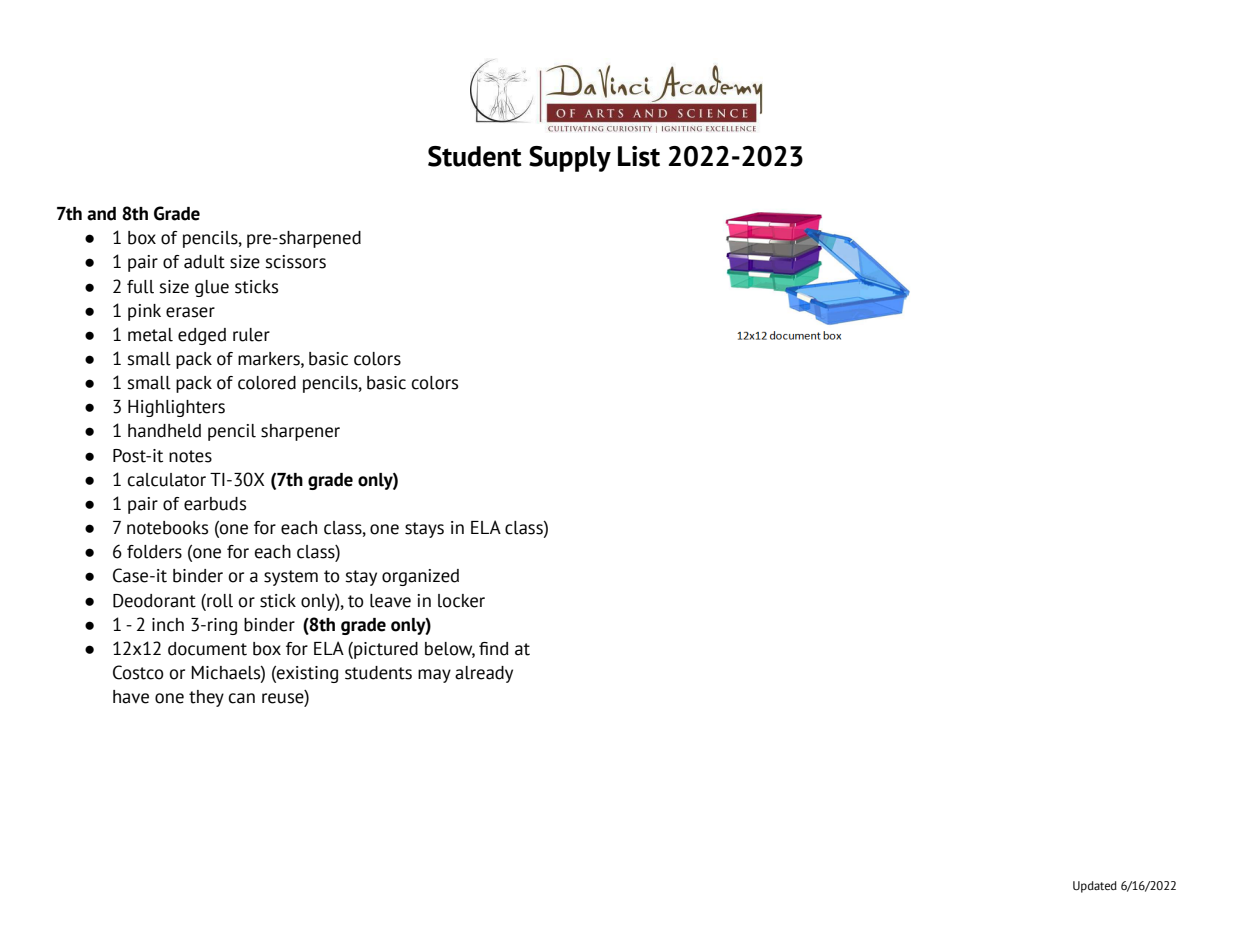 This page has width=1233, height=952. Describe the element at coordinates (420, 577) in the page. I see `organized` at that location.
